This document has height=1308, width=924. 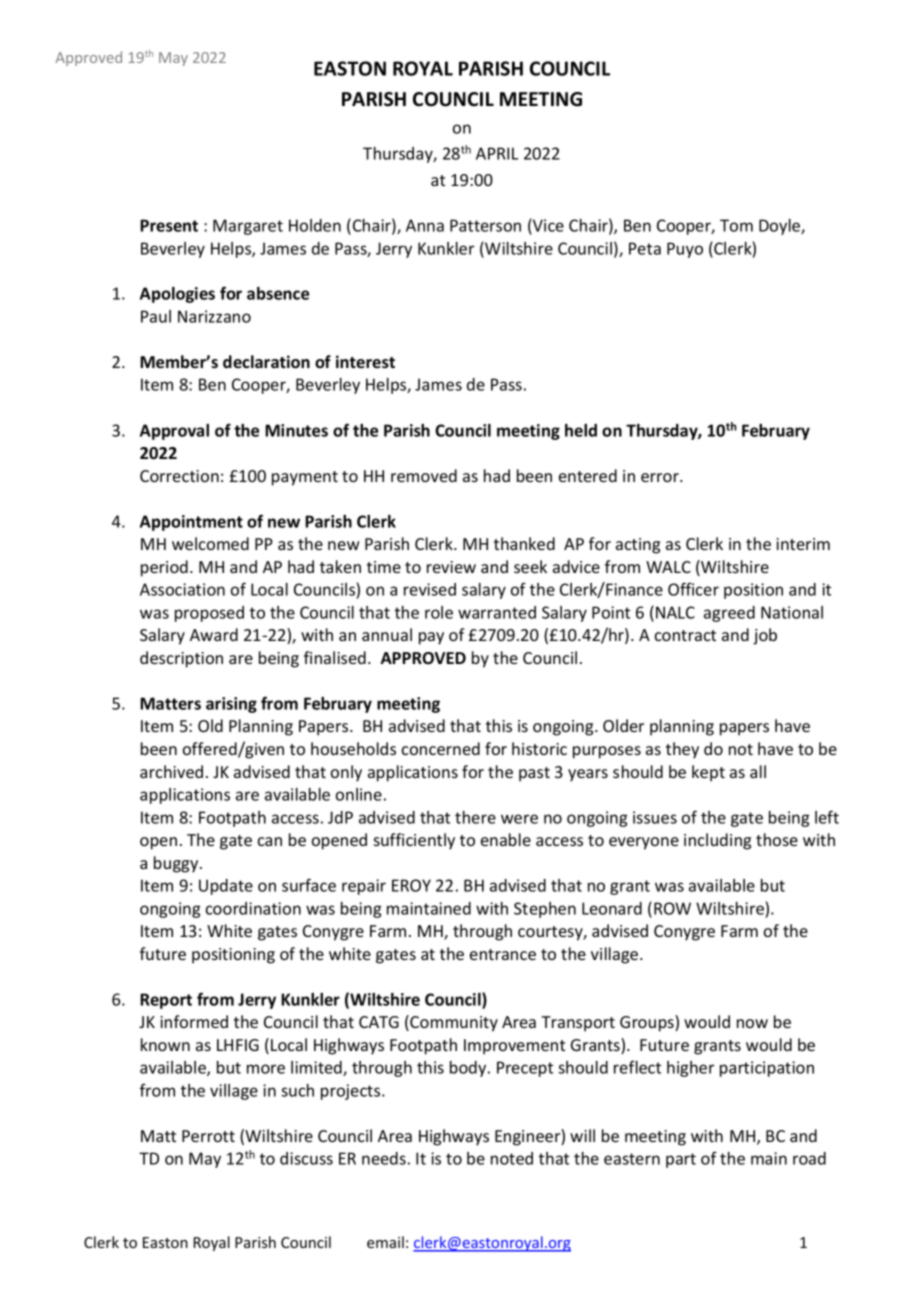 What do you see at coordinates (729, 614) in the document?
I see `agreed` at bounding box center [729, 614].
